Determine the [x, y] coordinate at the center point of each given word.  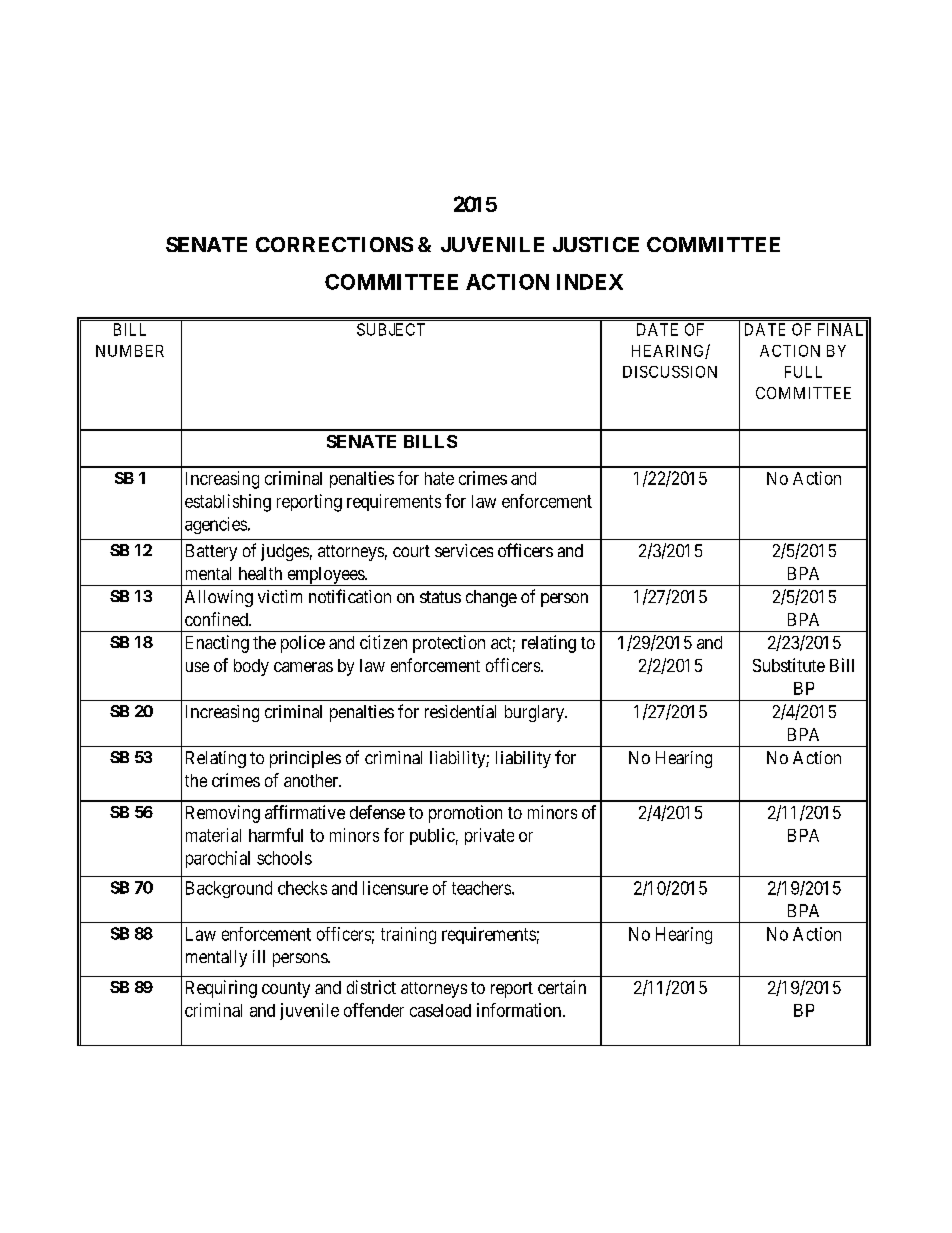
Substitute [789, 665]
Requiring [221, 989]
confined [217, 619]
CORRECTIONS [334, 244]
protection [449, 644]
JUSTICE [596, 244]
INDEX [590, 282]
